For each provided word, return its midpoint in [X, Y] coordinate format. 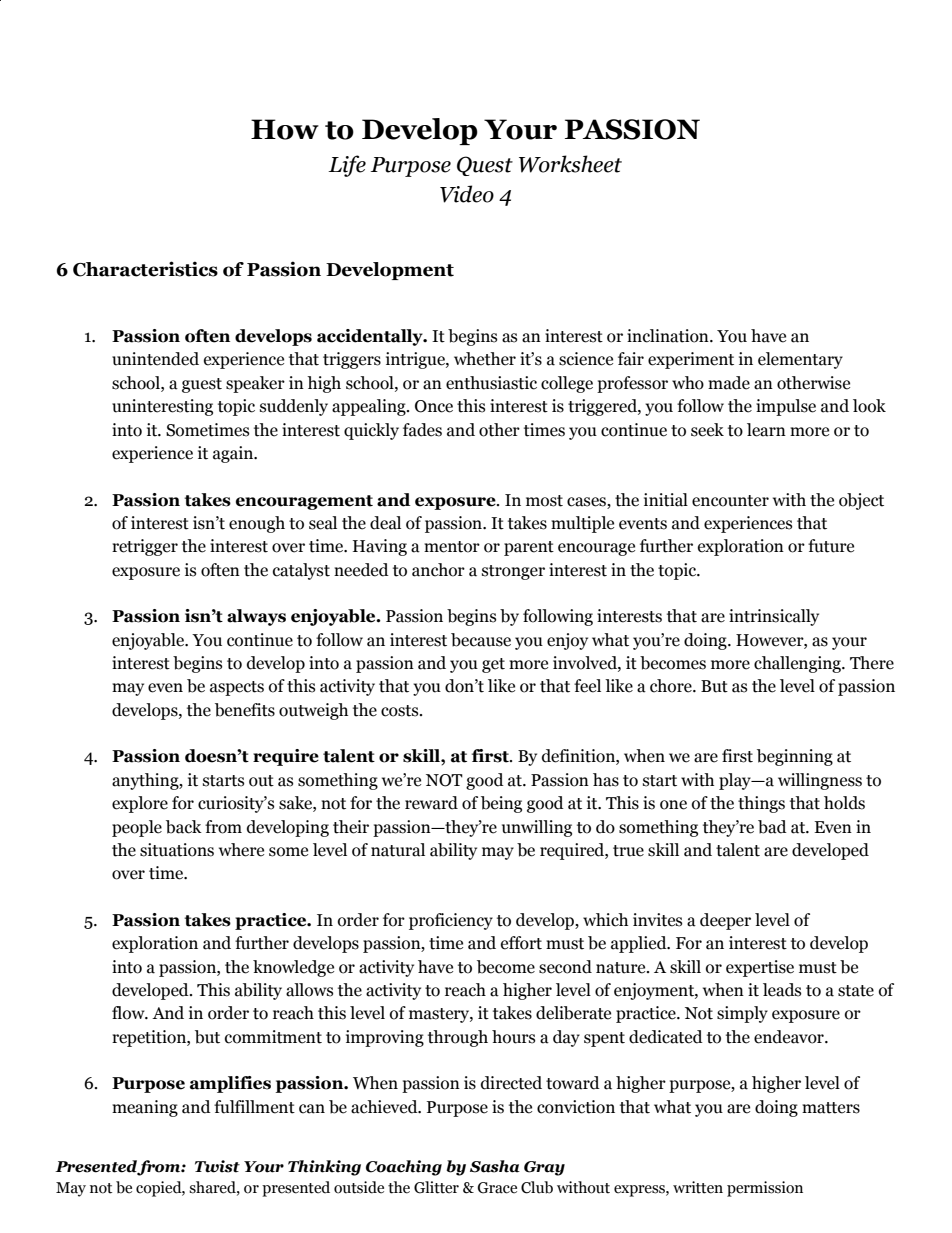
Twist [217, 1166]
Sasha [495, 1166]
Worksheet [570, 164]
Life [347, 166]
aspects [237, 688]
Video [467, 194]
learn [766, 430]
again [234, 454]
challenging [798, 664]
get [493, 665]
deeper [725, 921]
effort [521, 943]
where [241, 850]
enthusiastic [491, 383]
